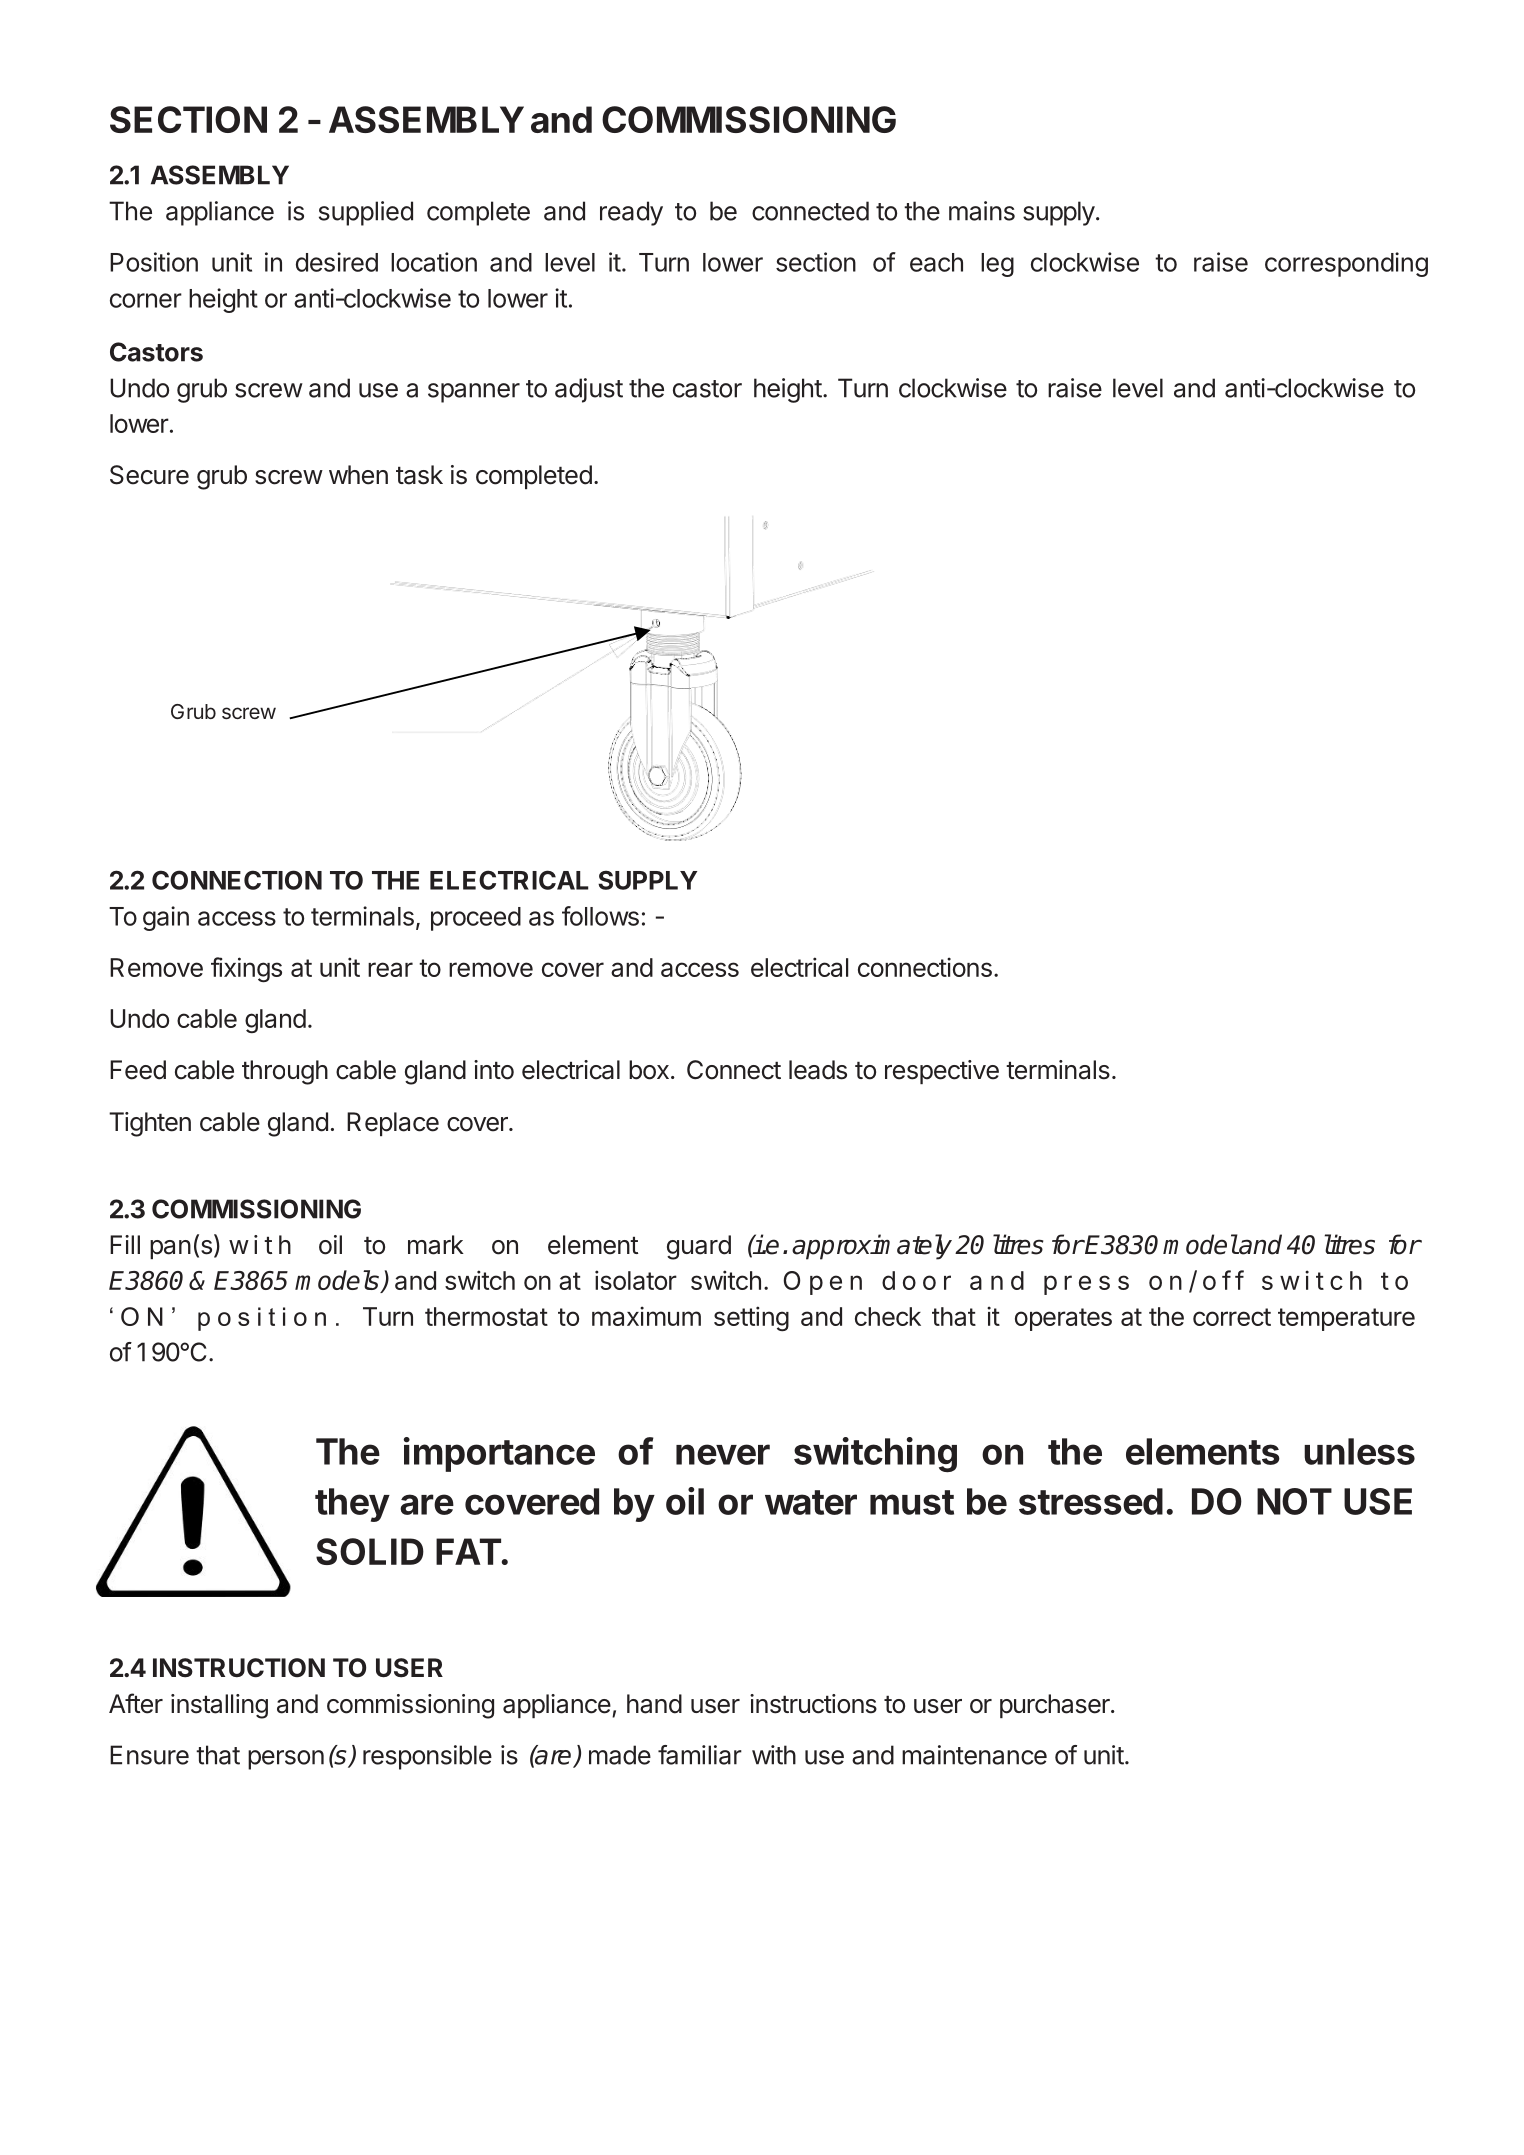  I want to click on respective, so click(942, 1072).
